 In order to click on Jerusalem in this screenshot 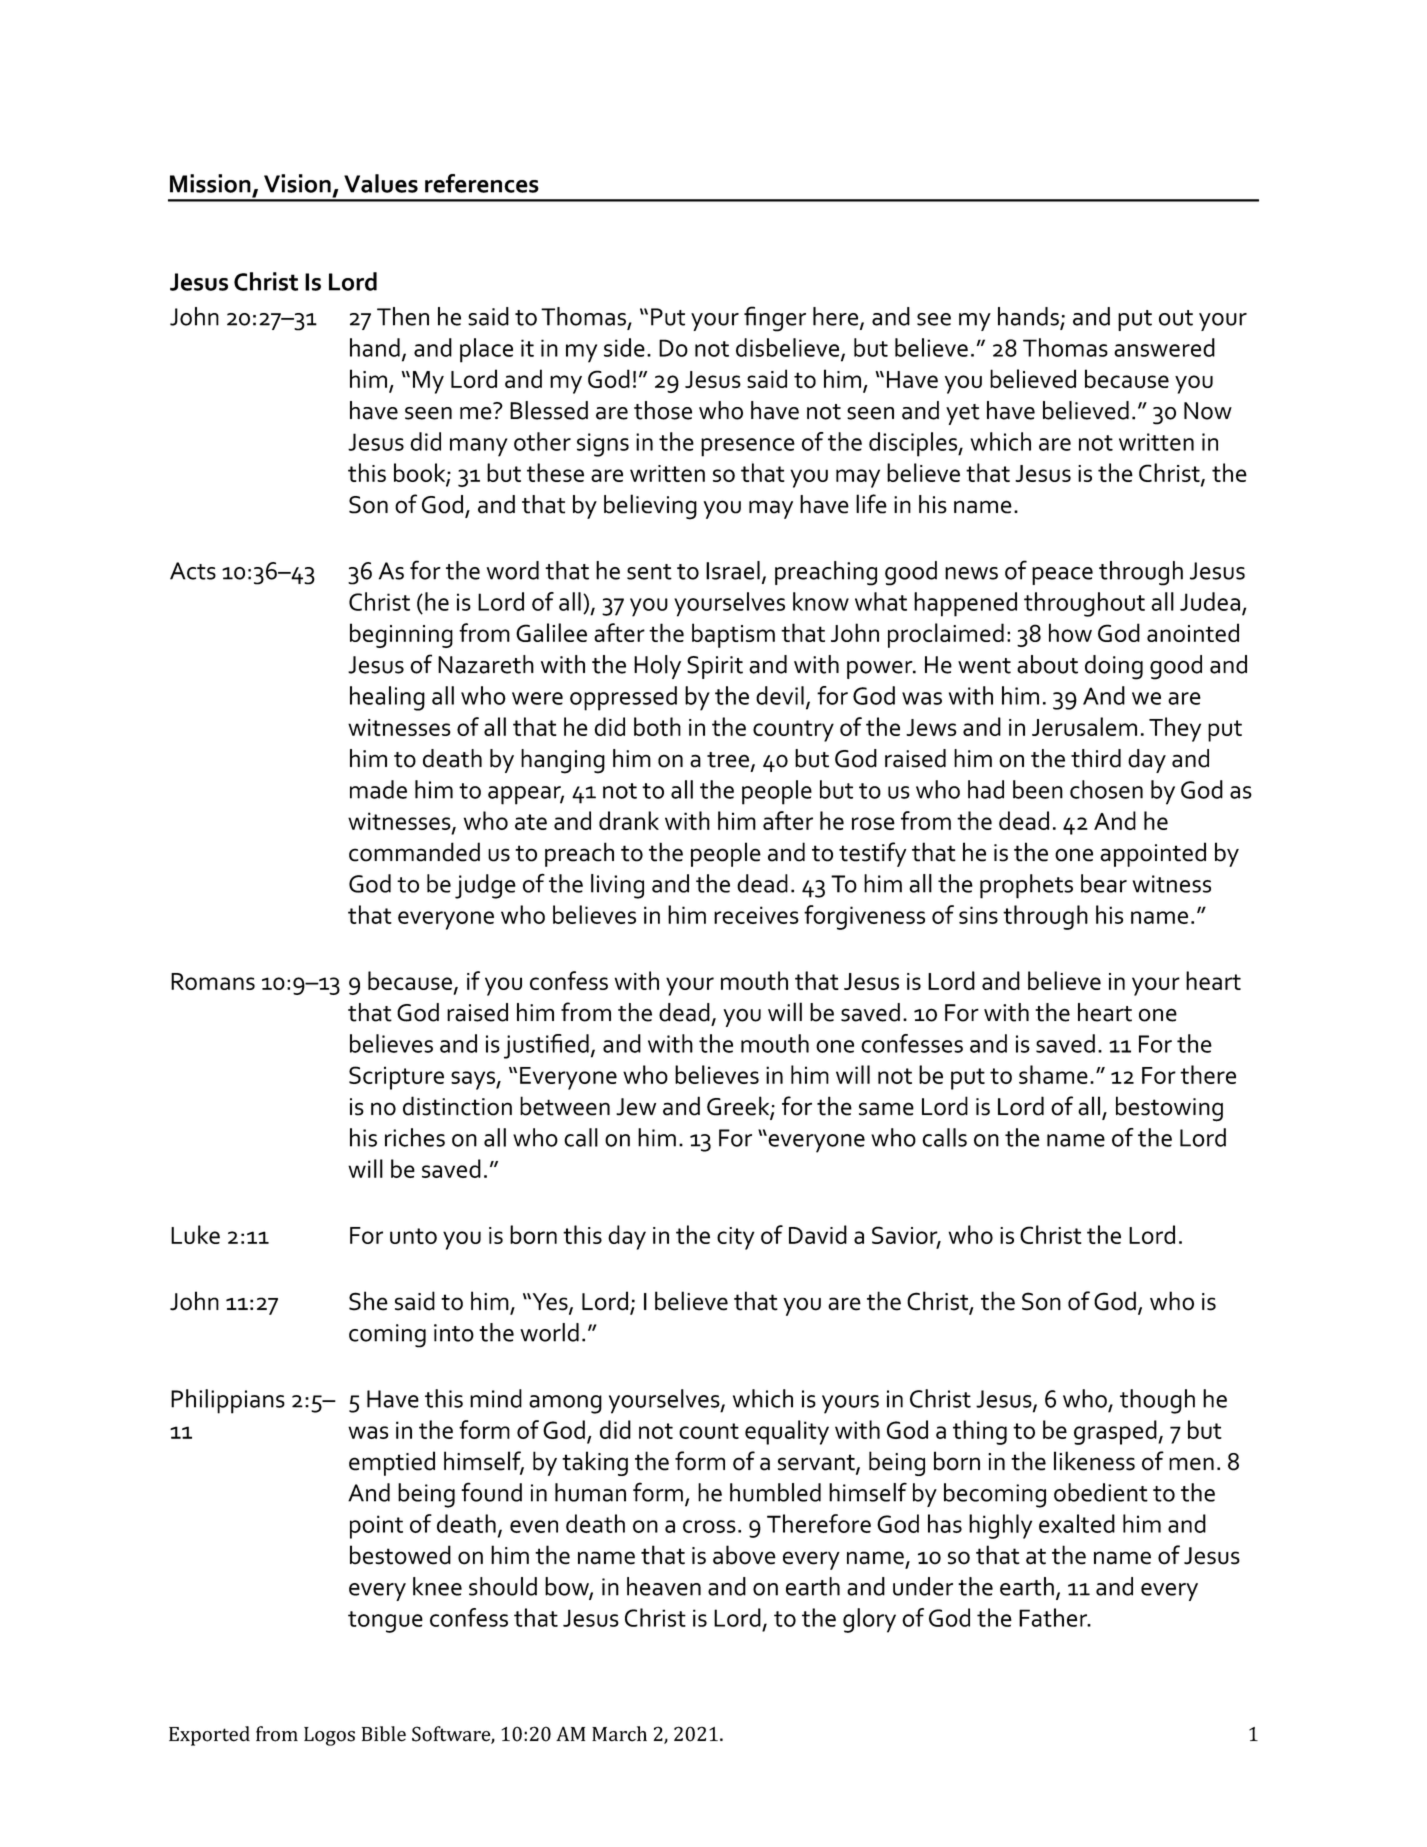, I will do `click(1084, 726)`.
